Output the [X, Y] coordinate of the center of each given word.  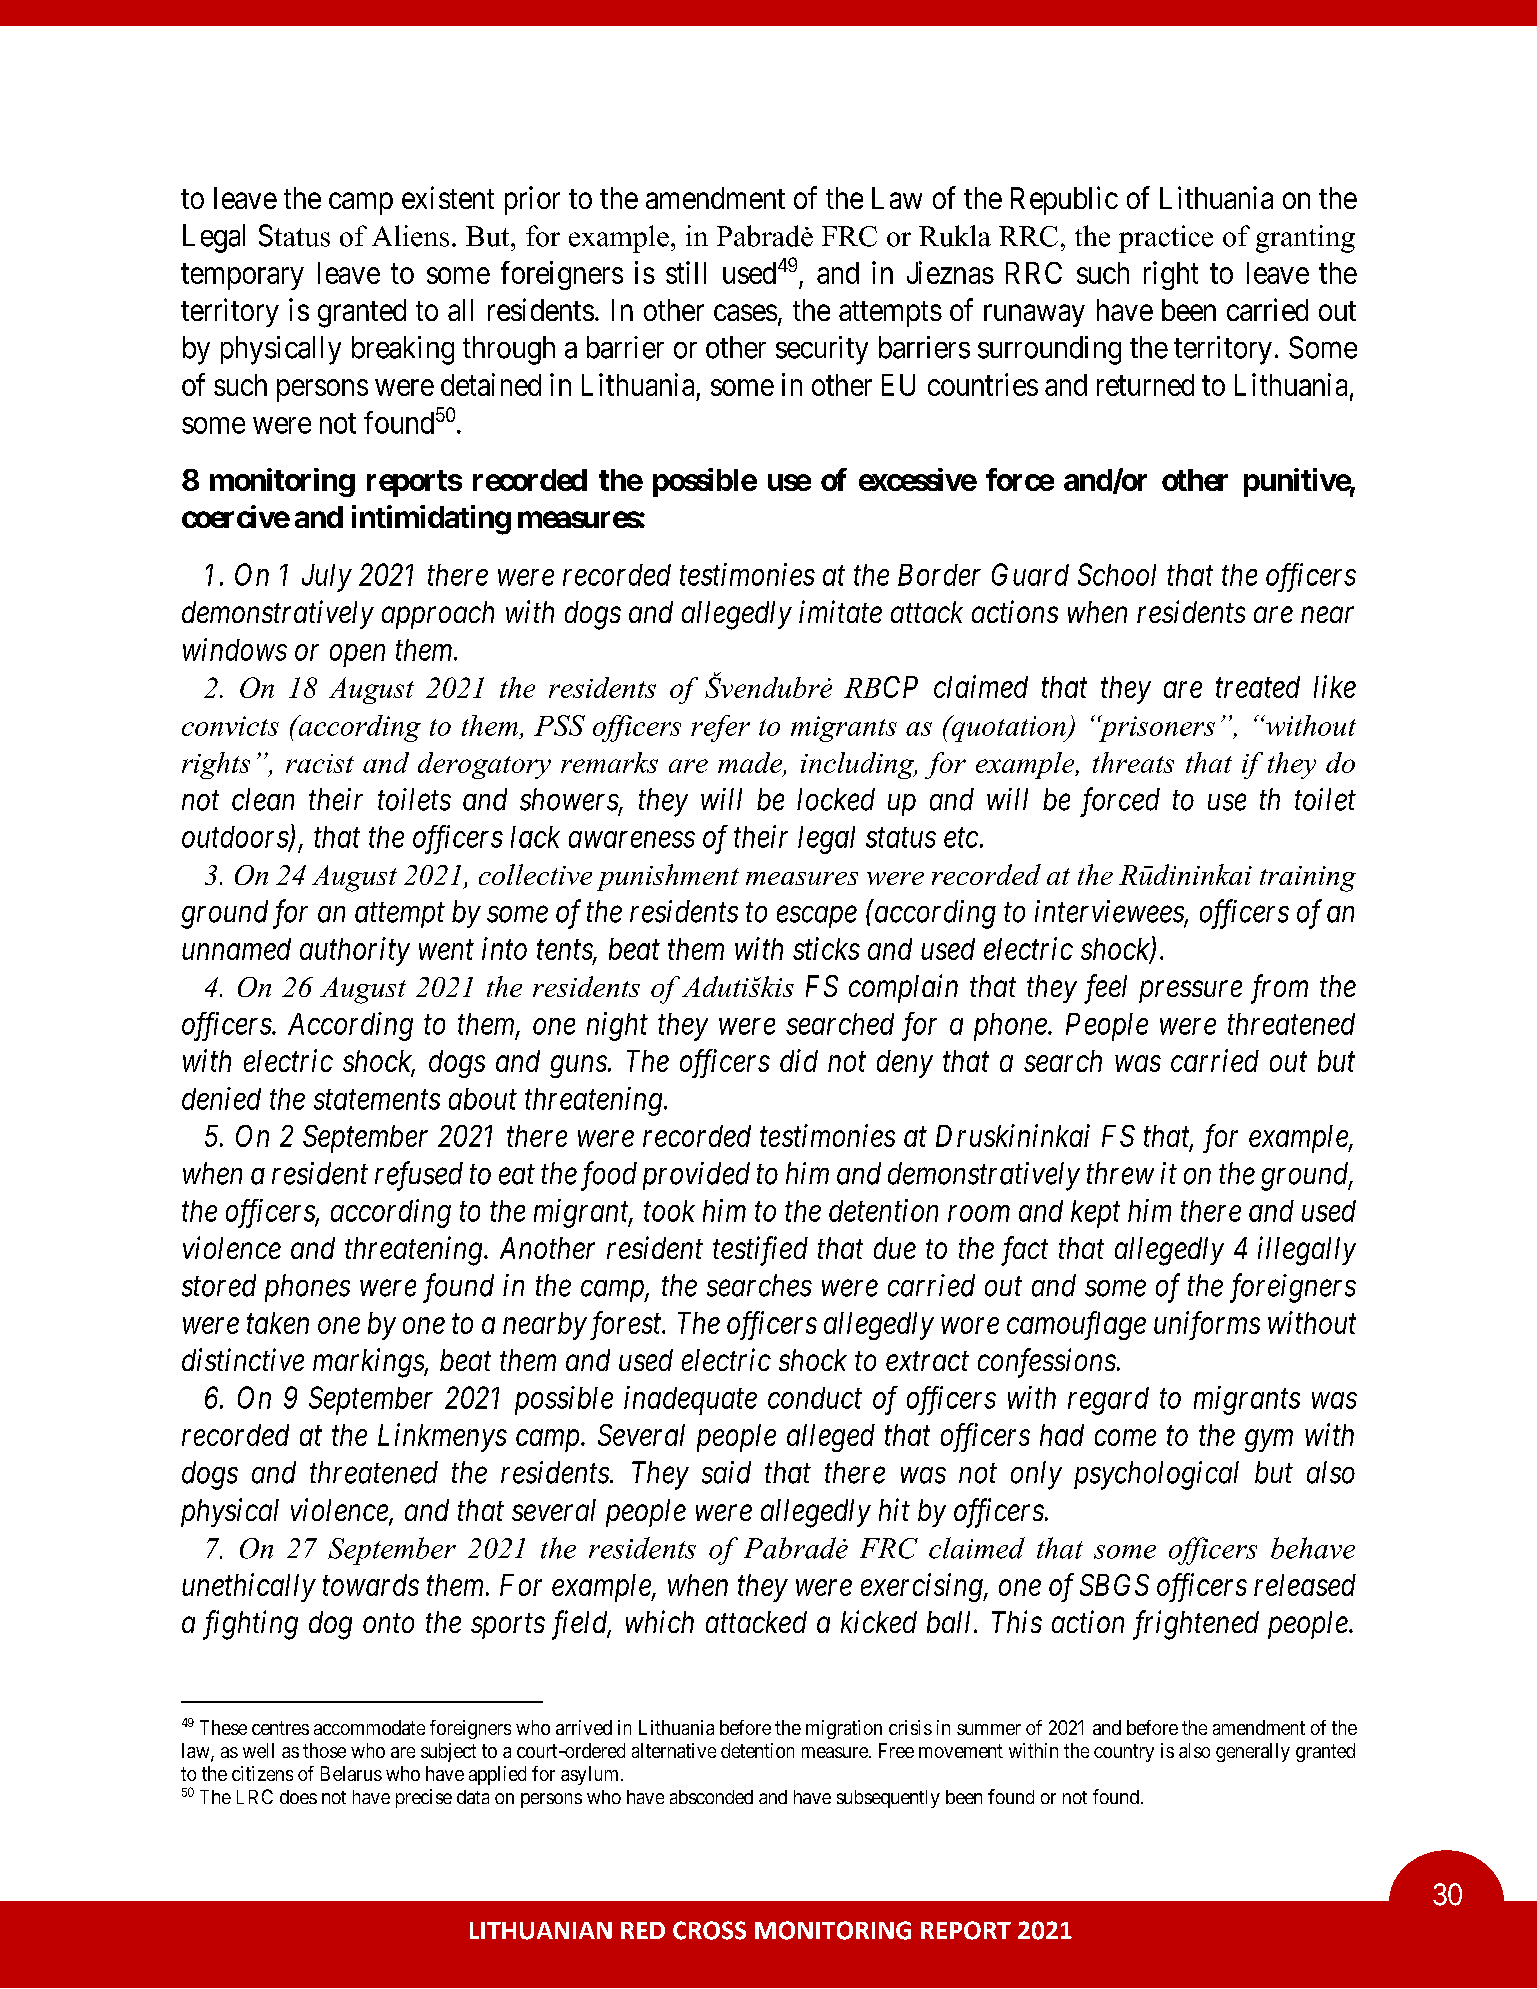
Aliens [410, 236]
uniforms [1207, 1325]
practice [1166, 239]
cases [745, 313]
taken [278, 1323]
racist [320, 763]
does [298, 1797]
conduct [815, 1398]
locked [836, 799]
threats [1133, 762]
